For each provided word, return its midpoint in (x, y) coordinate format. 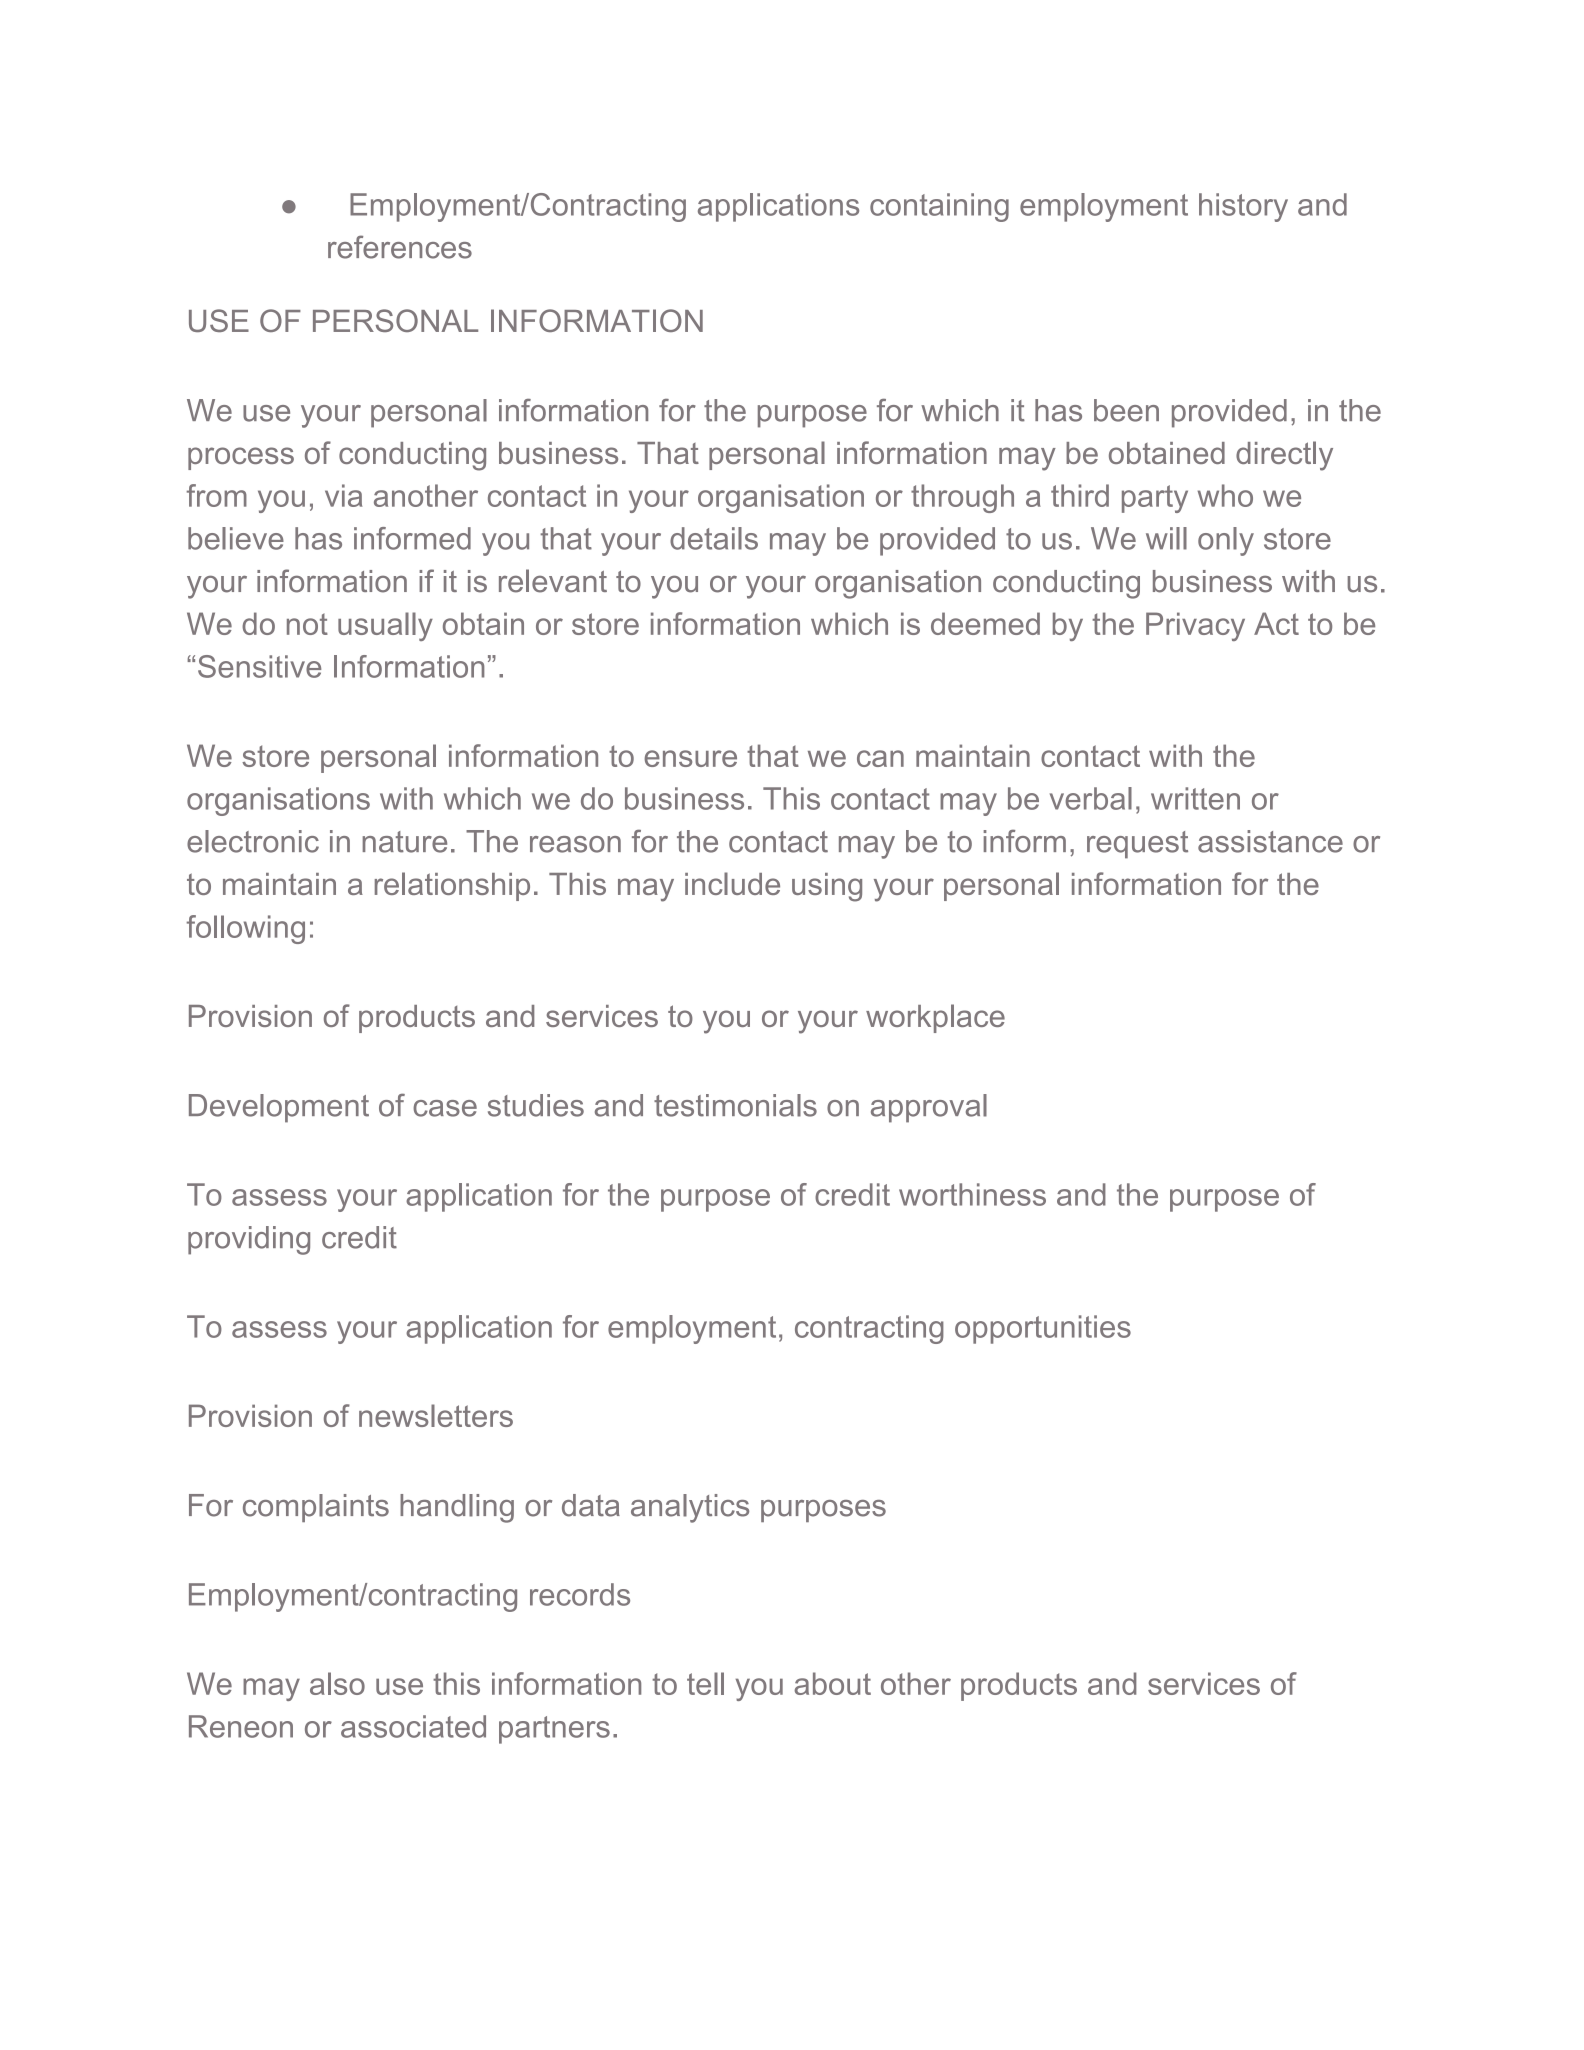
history (1243, 207)
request (1137, 845)
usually (385, 626)
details (714, 538)
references (400, 247)
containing (939, 207)
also (337, 1683)
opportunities (1043, 1329)
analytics (690, 1508)
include (732, 883)
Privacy (1195, 626)
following (246, 929)
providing (249, 1240)
